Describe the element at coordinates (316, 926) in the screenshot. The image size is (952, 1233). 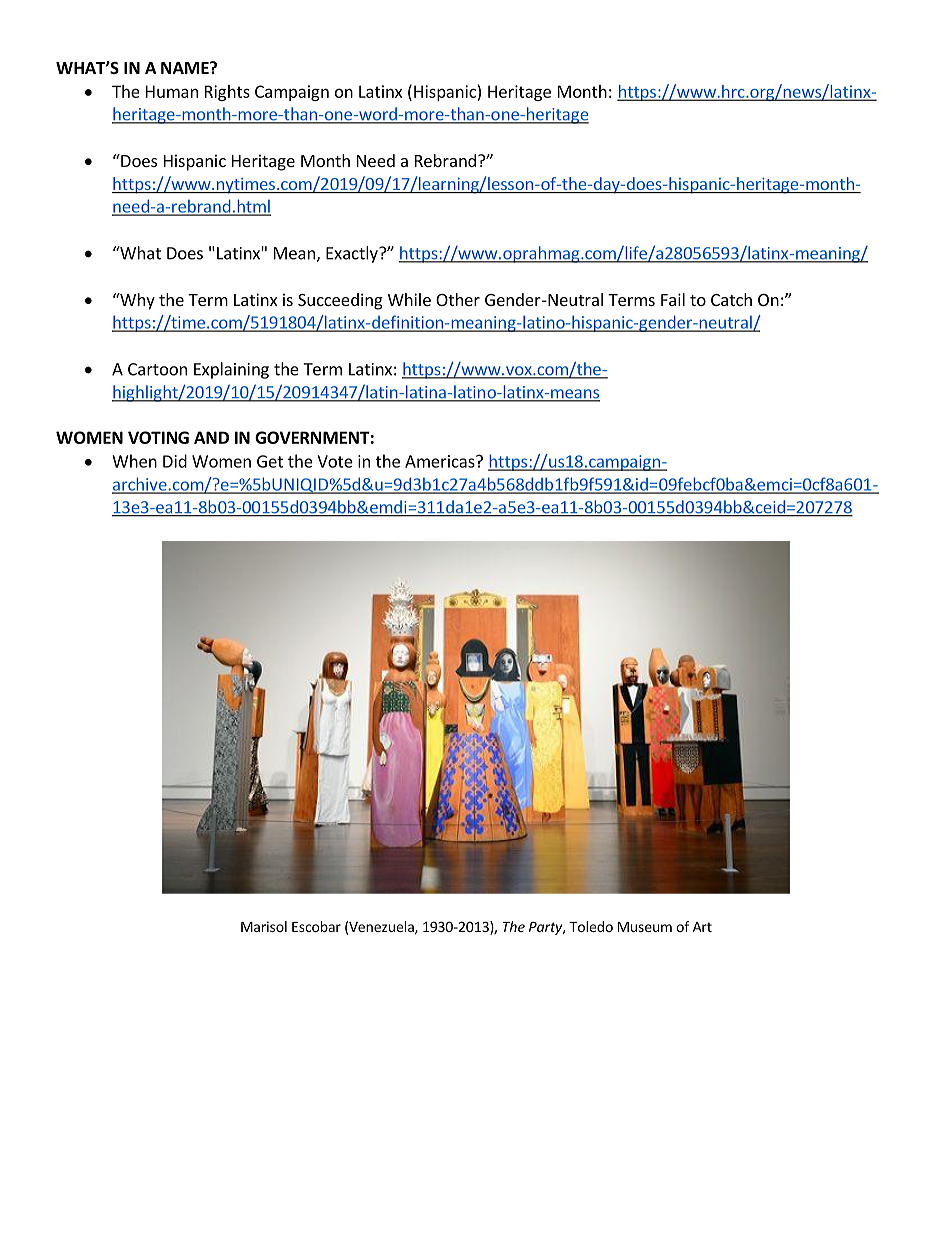
I see `Escobar` at that location.
